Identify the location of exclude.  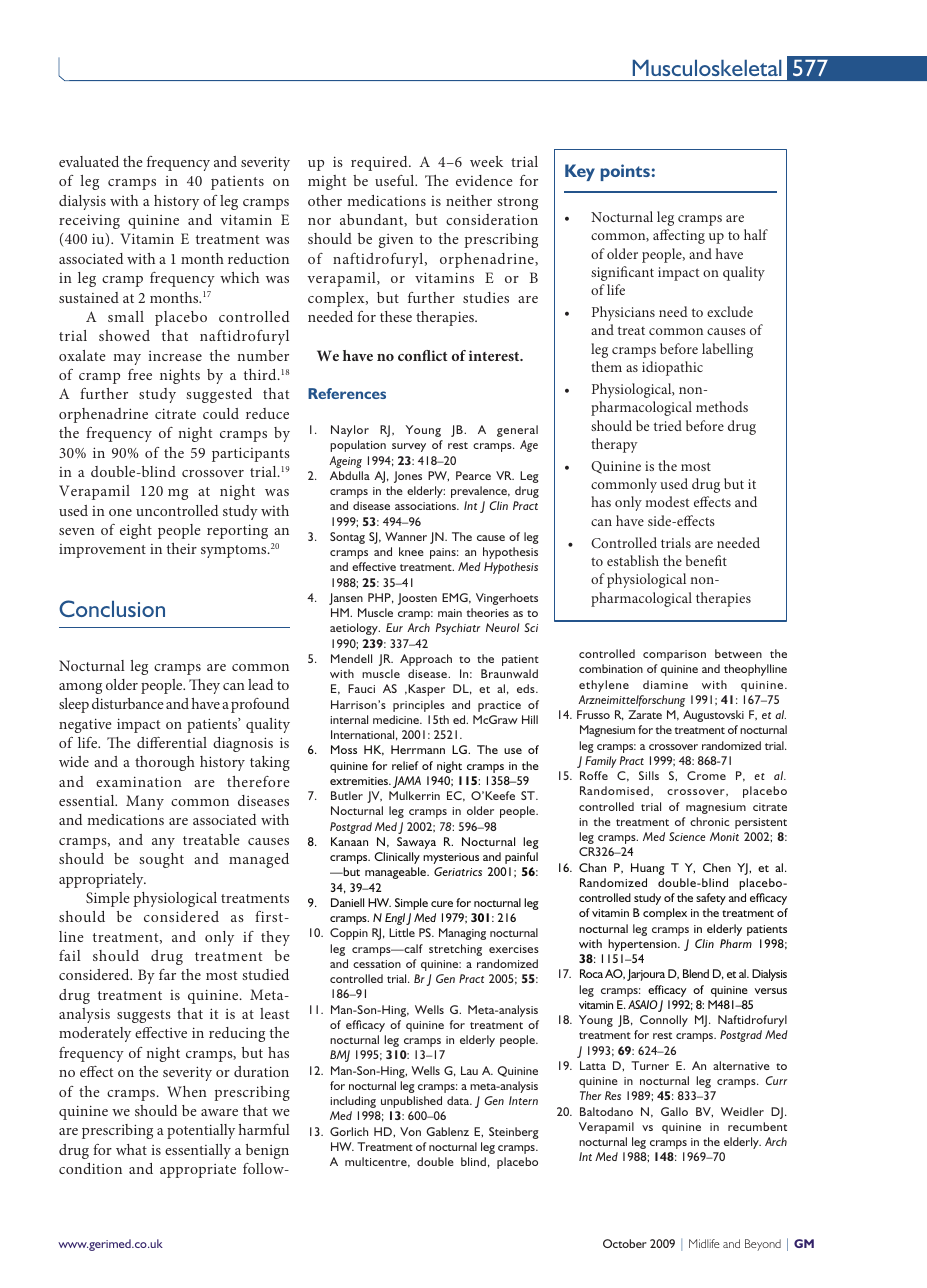
(730, 311).
